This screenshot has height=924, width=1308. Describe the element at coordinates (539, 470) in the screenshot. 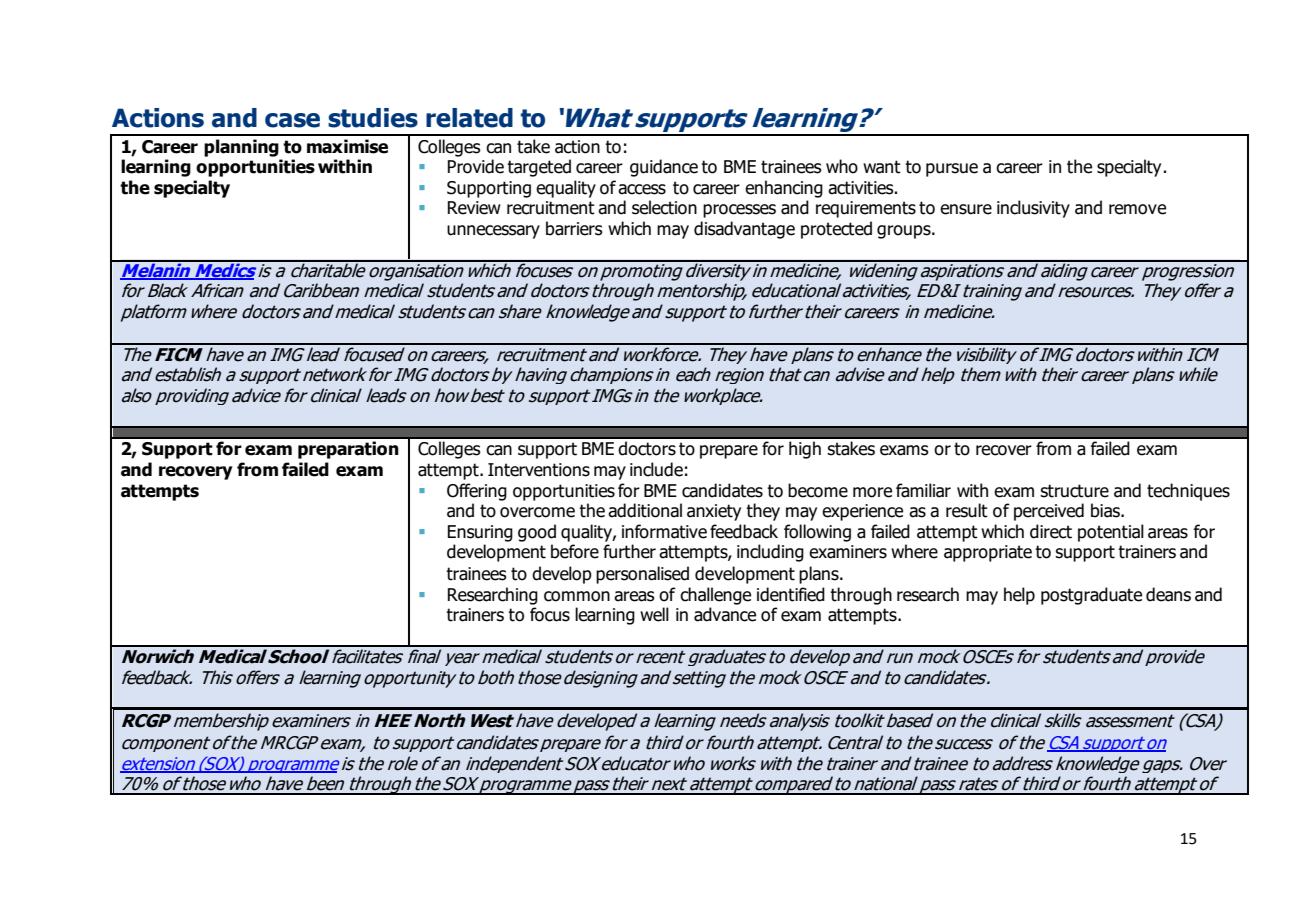

I see `Interventions` at that location.
